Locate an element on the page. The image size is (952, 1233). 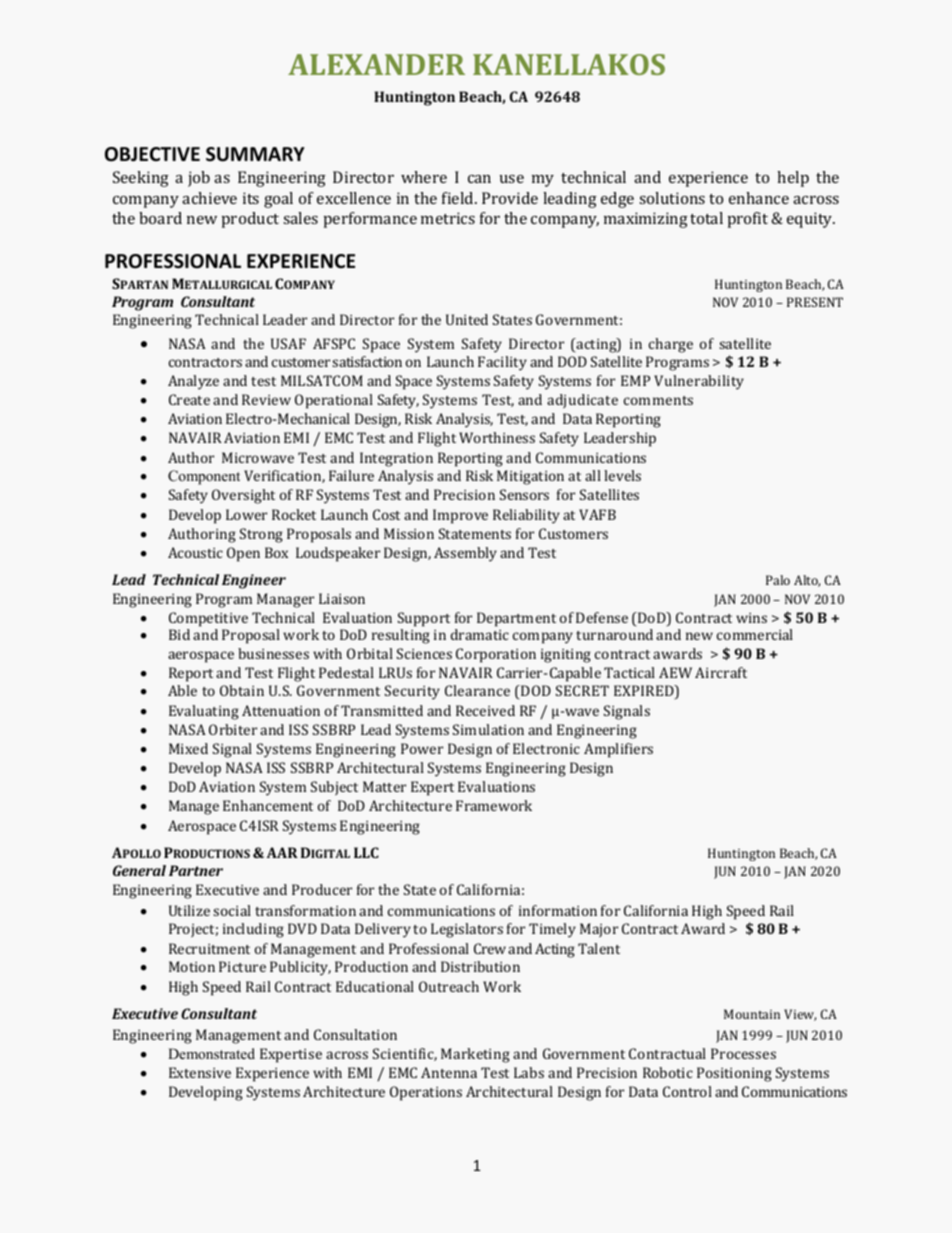
Palo is located at coordinates (778, 580).
